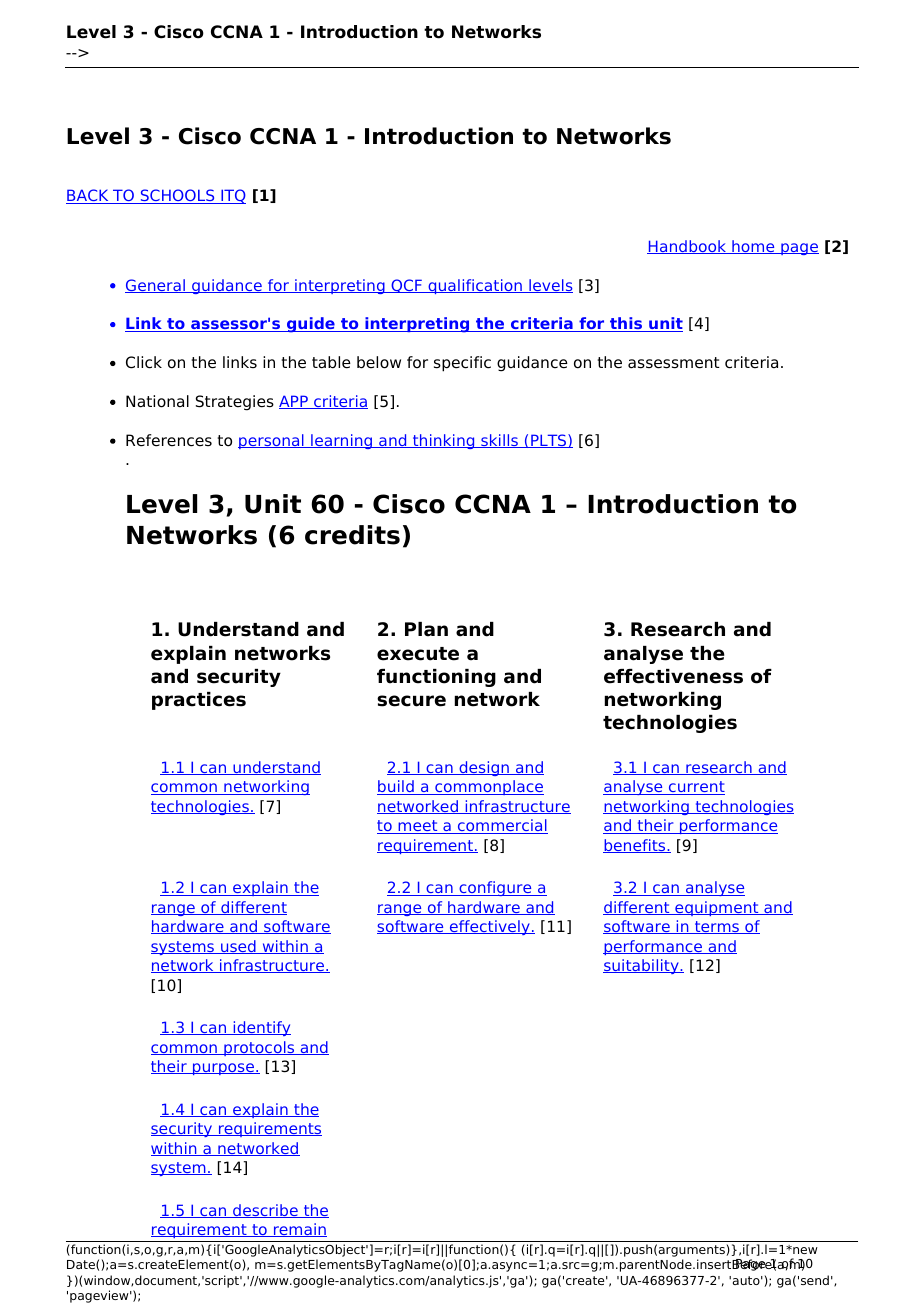 This screenshot has width=924, height=1308. I want to click on suitability, so click(642, 966).
